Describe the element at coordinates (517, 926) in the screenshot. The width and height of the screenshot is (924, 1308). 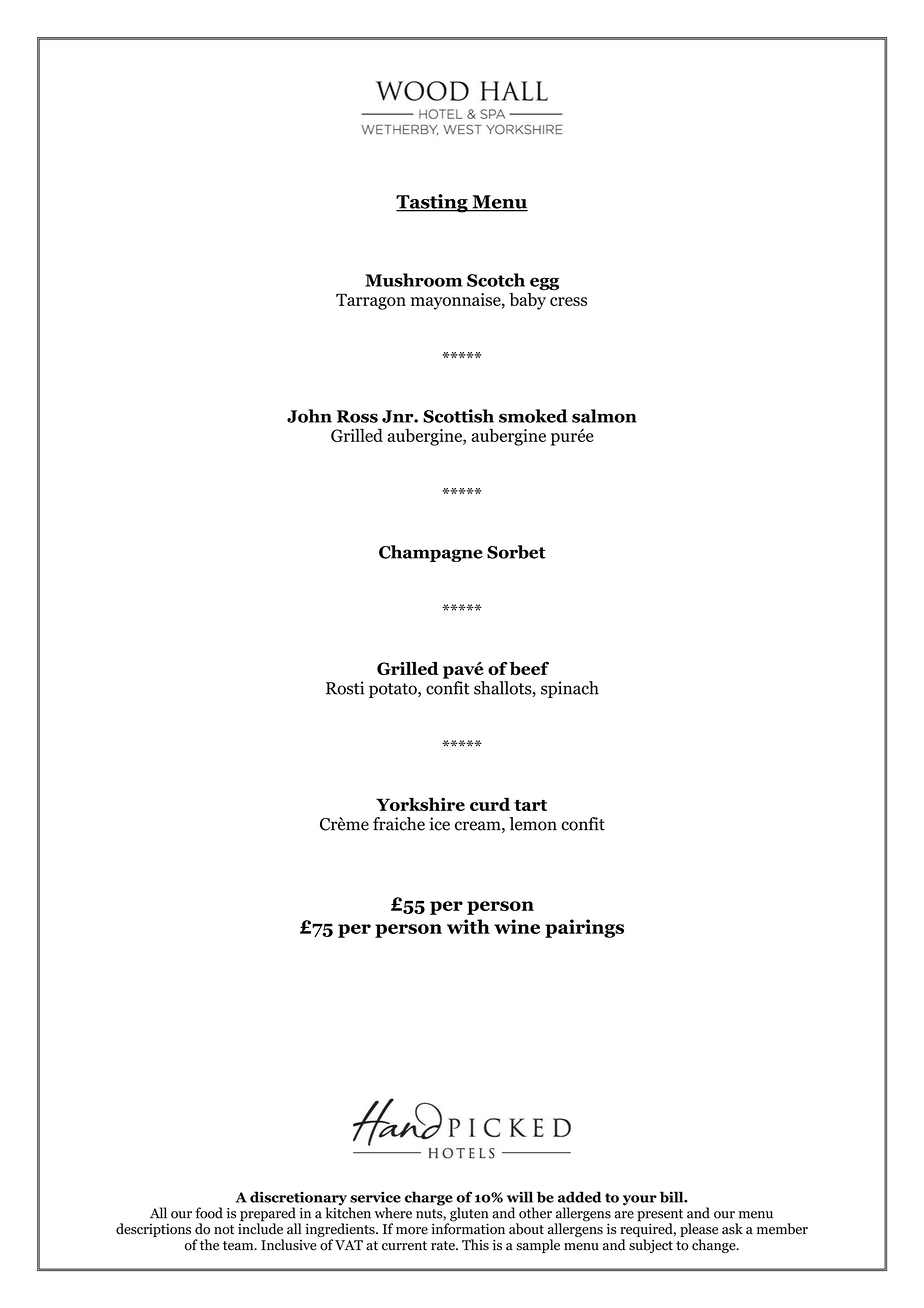
I see `wine` at that location.
